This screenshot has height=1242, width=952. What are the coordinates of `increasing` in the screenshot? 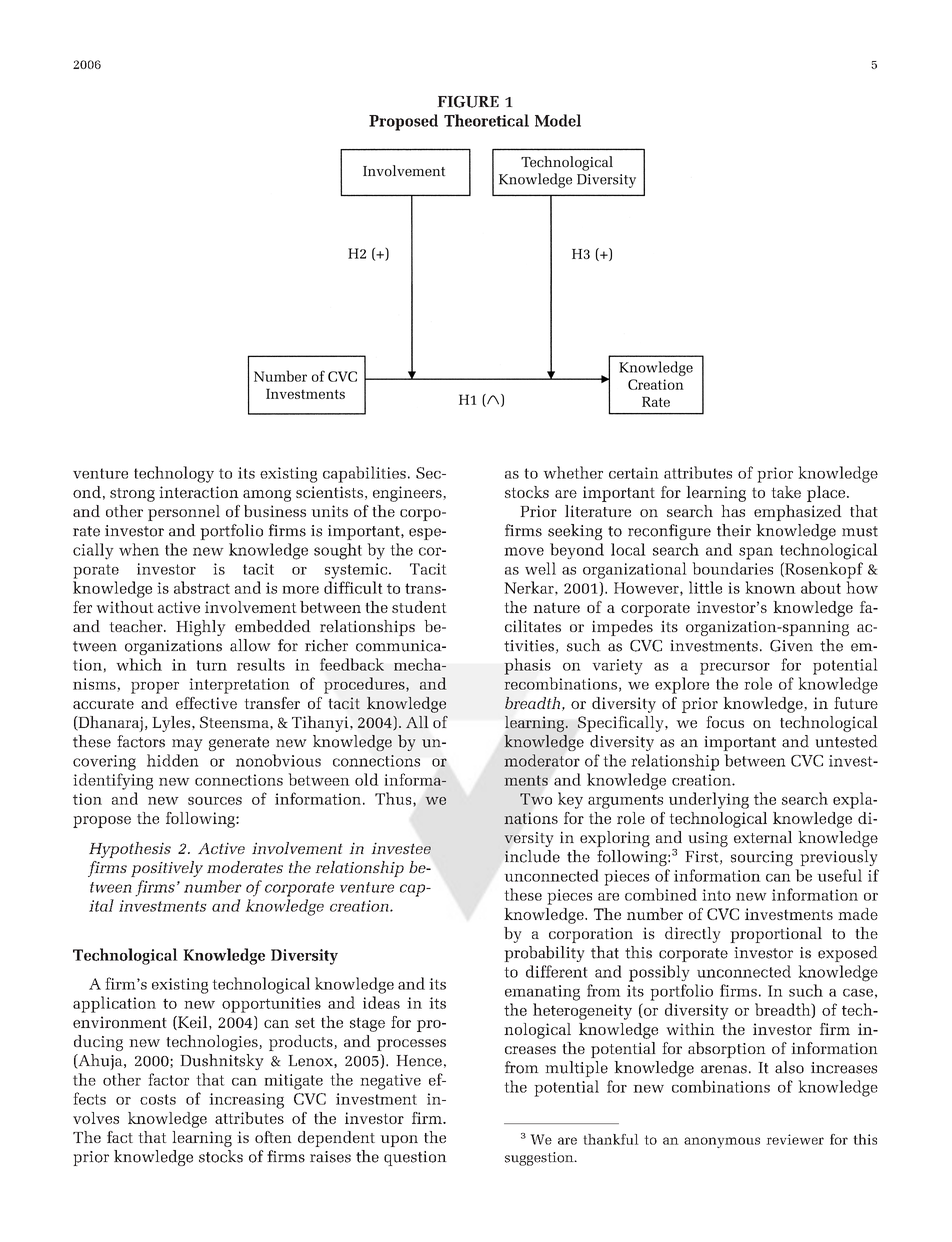 It's located at (246, 1101).
